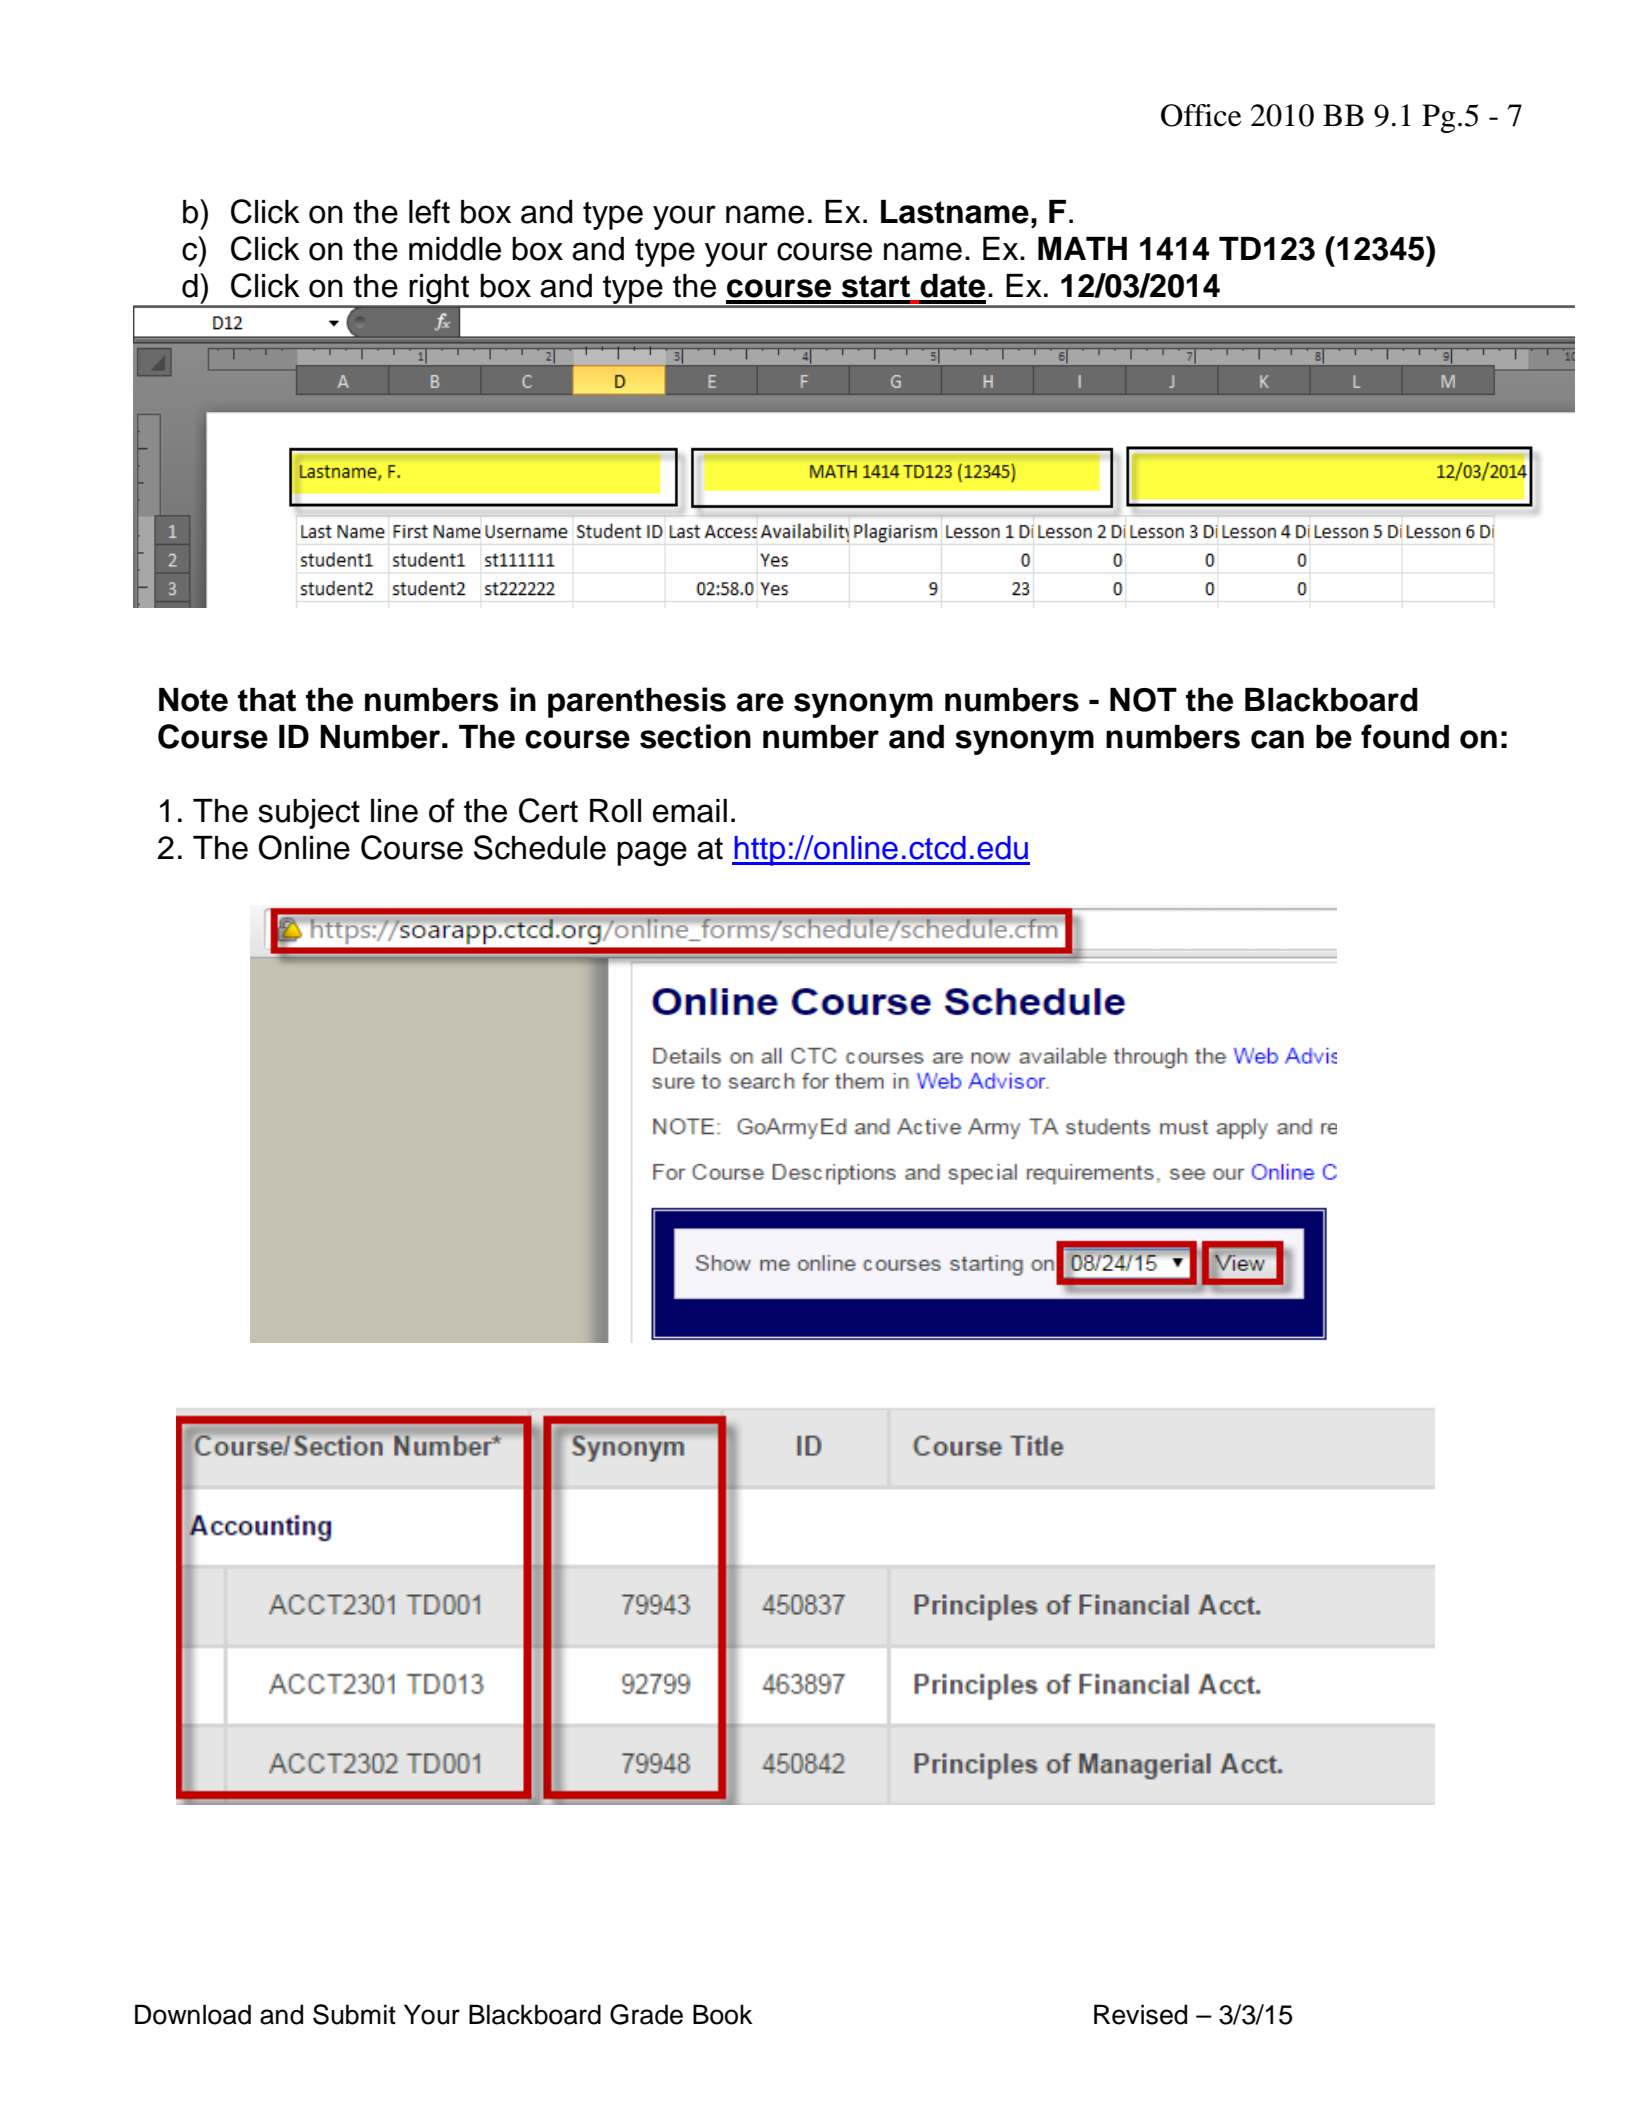  What do you see at coordinates (1140, 2014) in the page?
I see `Revised` at bounding box center [1140, 2014].
